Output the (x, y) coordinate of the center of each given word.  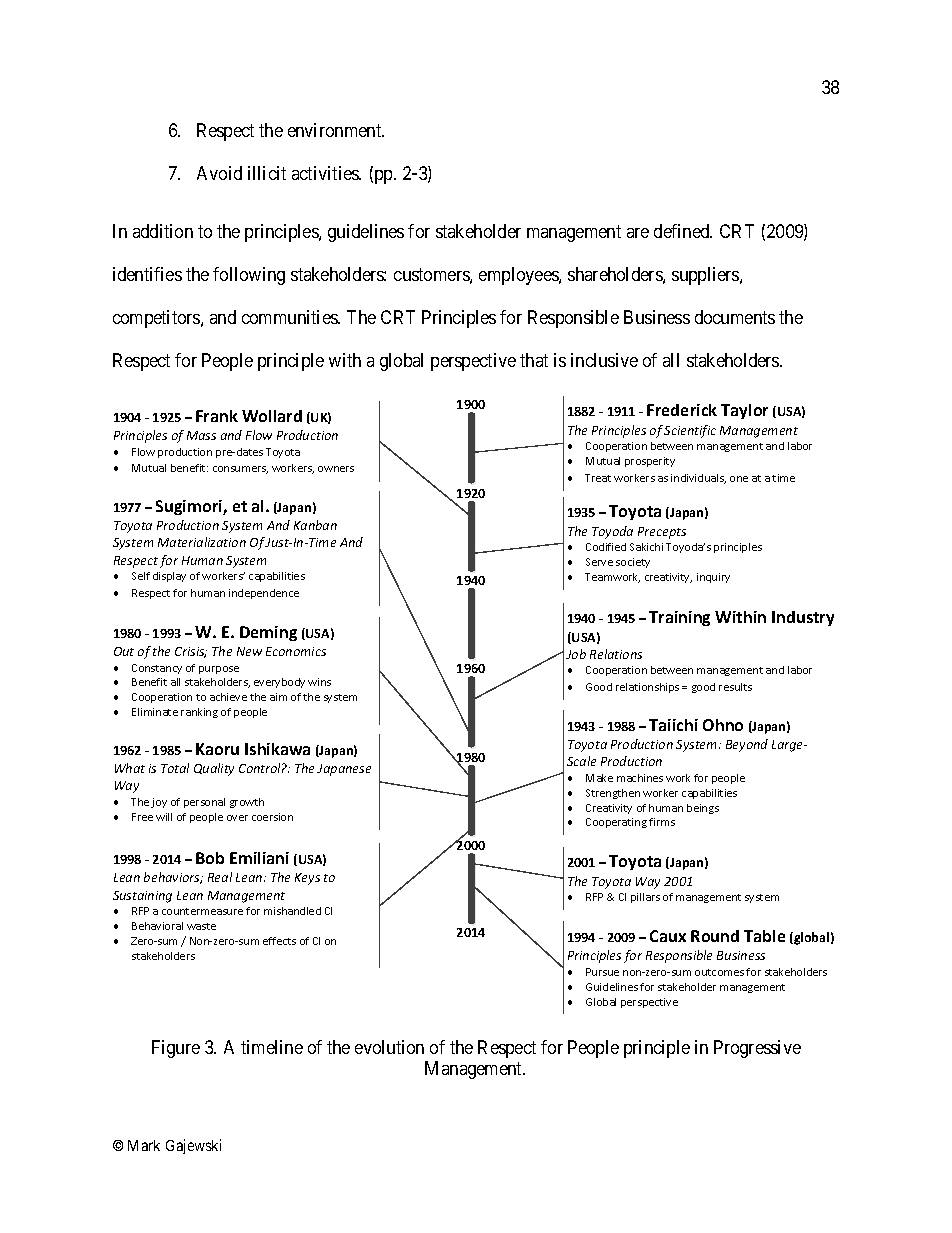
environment (336, 130)
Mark (144, 1145)
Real (220, 877)
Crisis (191, 652)
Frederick (682, 410)
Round (715, 936)
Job (576, 654)
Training (679, 618)
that (534, 360)
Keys (307, 879)
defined (683, 231)
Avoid (219, 173)
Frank (217, 416)
